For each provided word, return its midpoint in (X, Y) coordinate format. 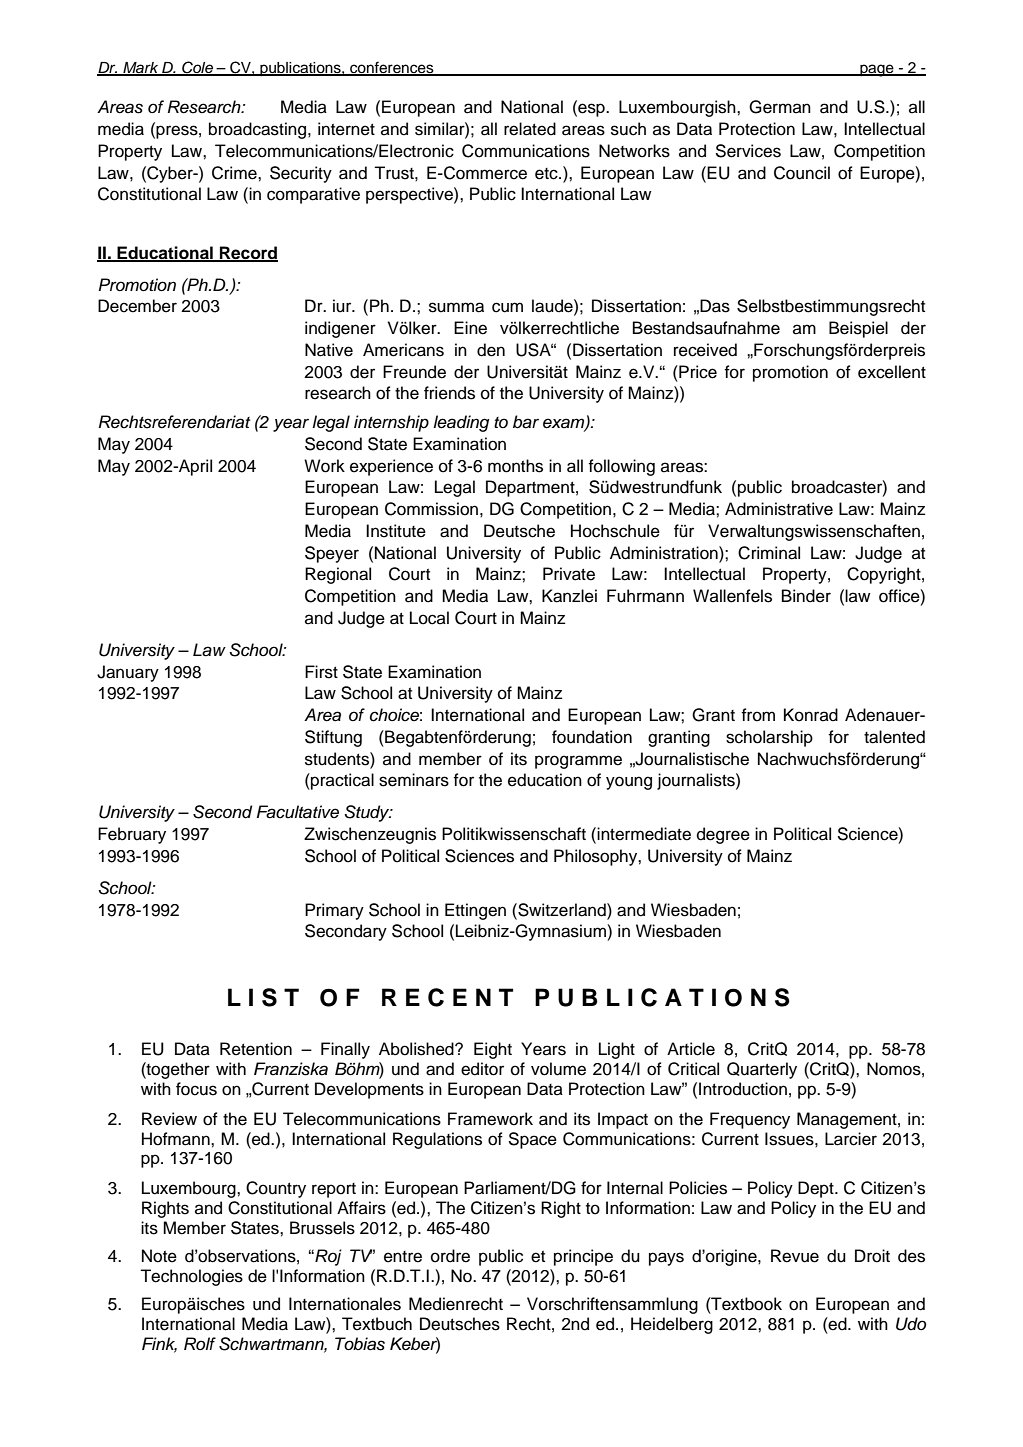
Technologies (191, 1277)
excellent (892, 372)
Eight (493, 1050)
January (128, 673)
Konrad (811, 715)
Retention (256, 1049)
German (780, 107)
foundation (592, 737)
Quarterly (762, 1070)
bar (526, 422)
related (530, 129)
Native (329, 350)
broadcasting (257, 130)
